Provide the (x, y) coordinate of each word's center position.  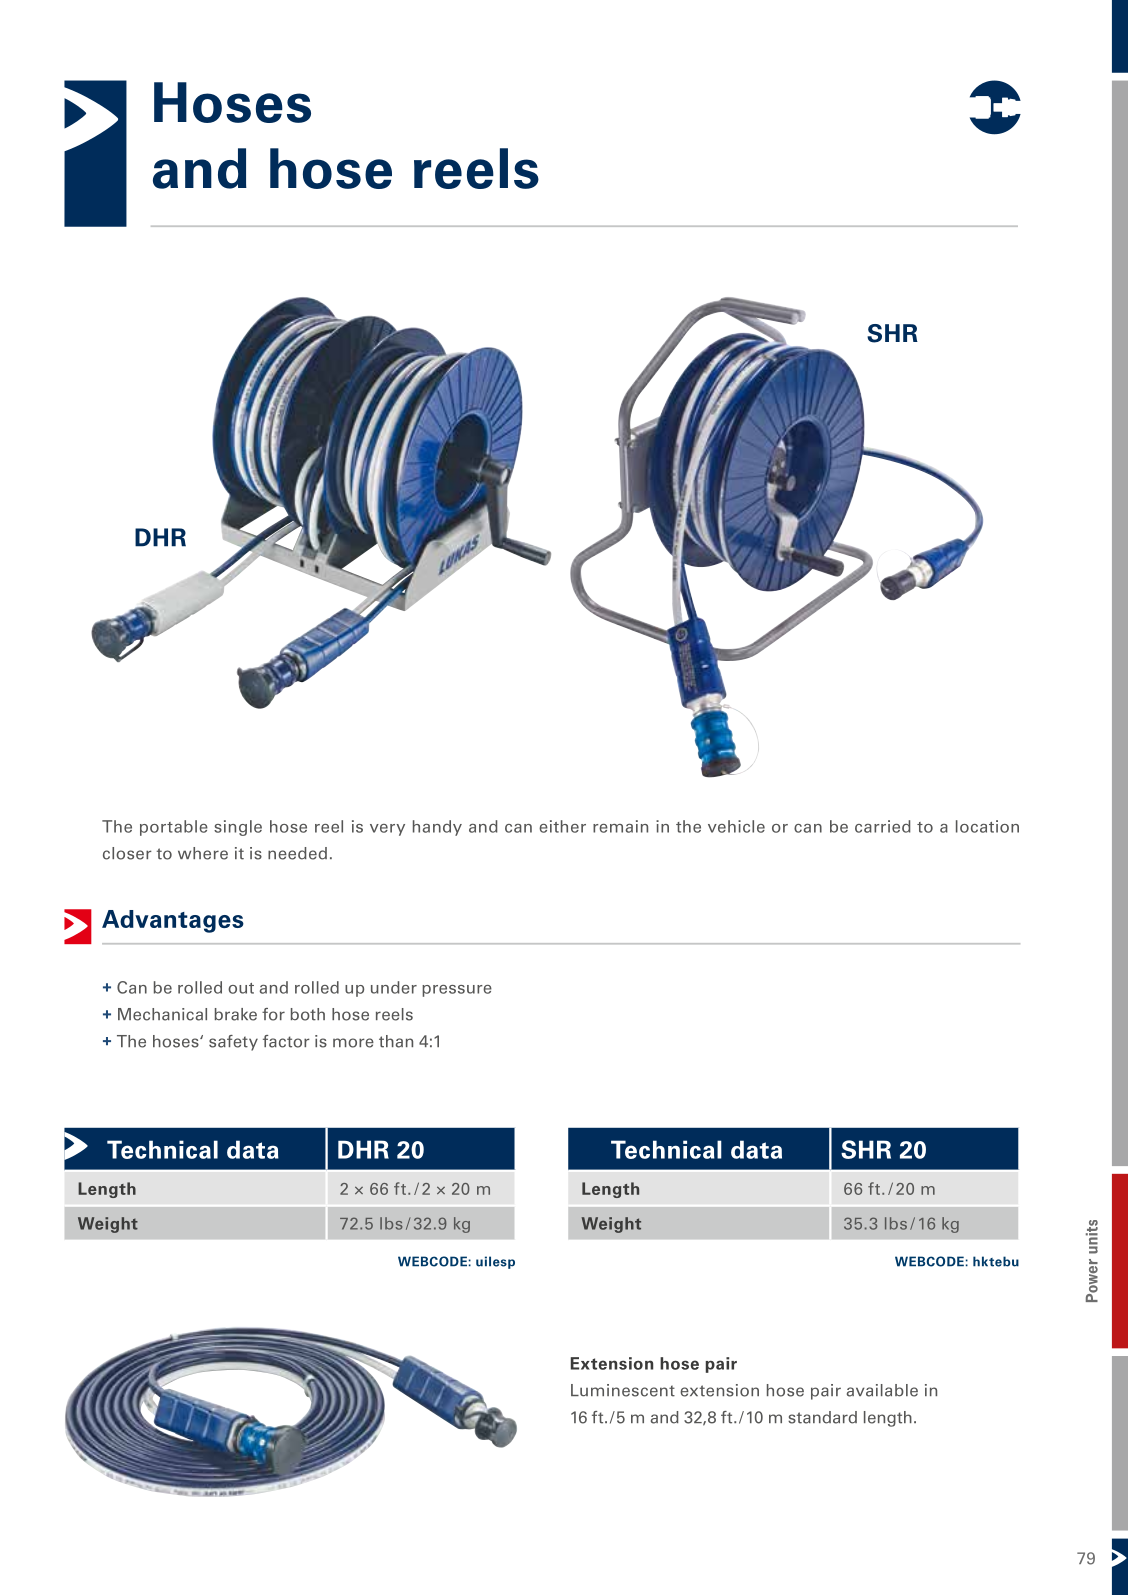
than (396, 1041)
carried (883, 826)
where (203, 853)
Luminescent (623, 1390)
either (562, 826)
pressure (457, 991)
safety (233, 1043)
